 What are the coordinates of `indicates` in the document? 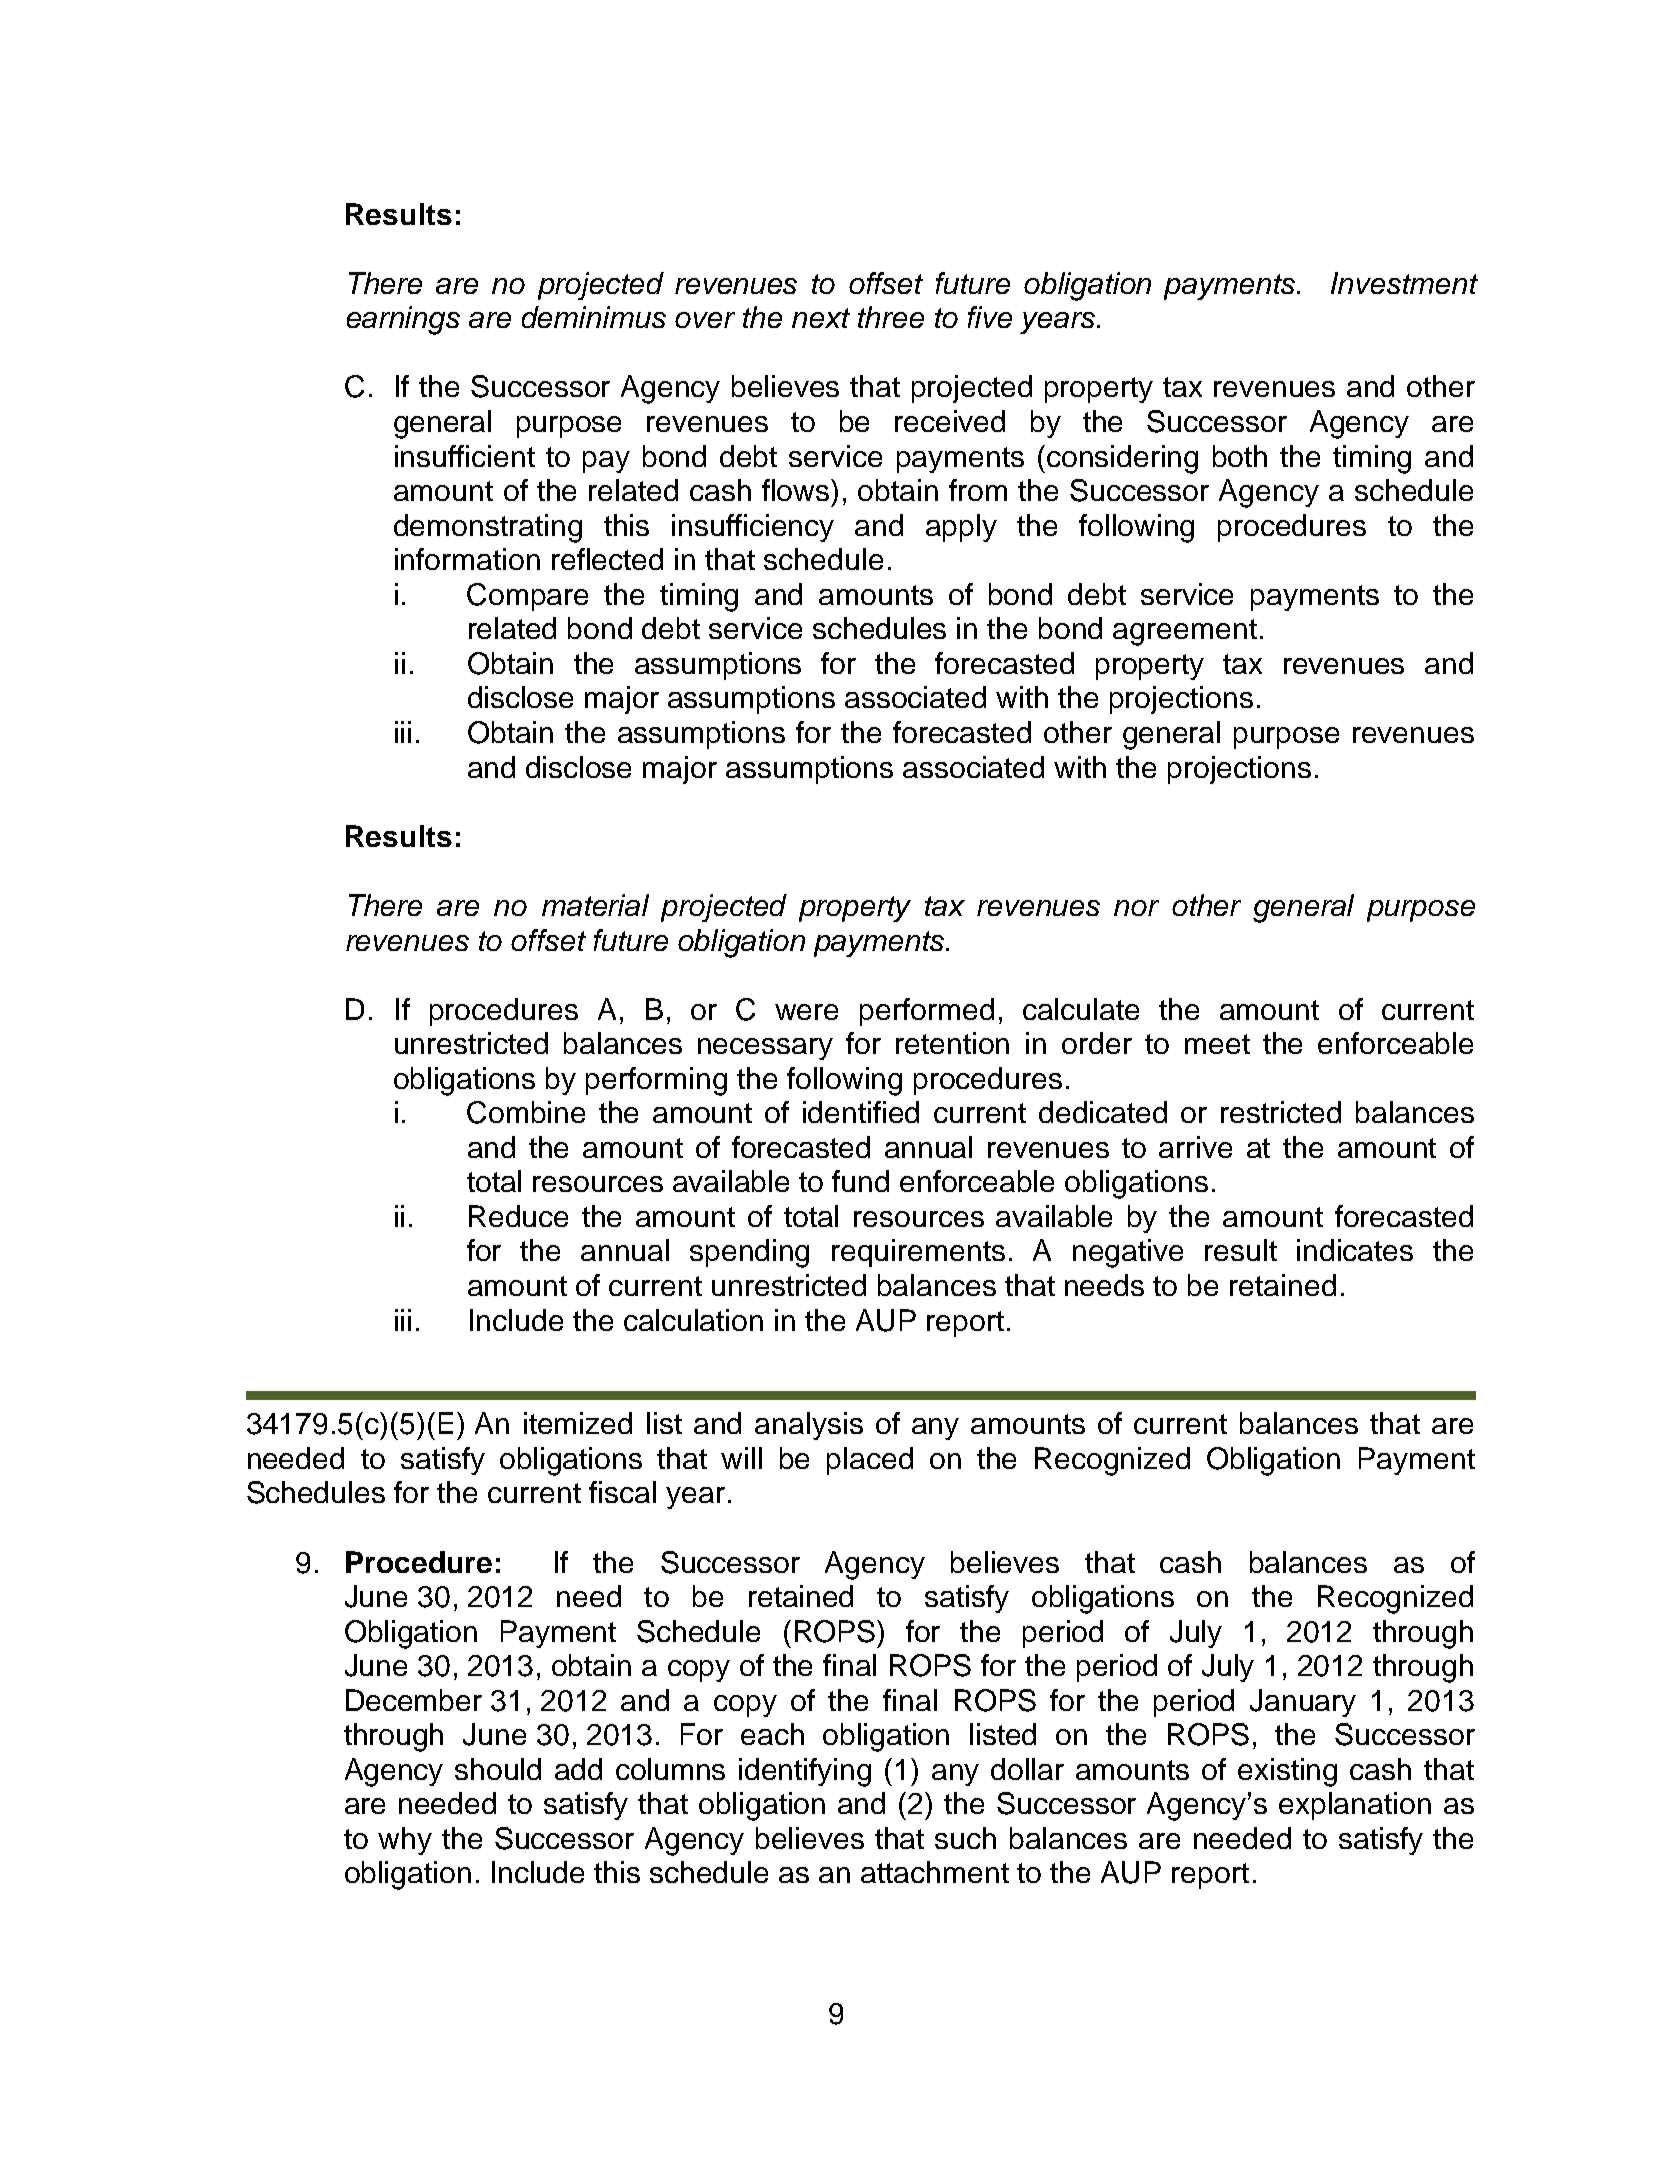 It's located at (1355, 1250).
